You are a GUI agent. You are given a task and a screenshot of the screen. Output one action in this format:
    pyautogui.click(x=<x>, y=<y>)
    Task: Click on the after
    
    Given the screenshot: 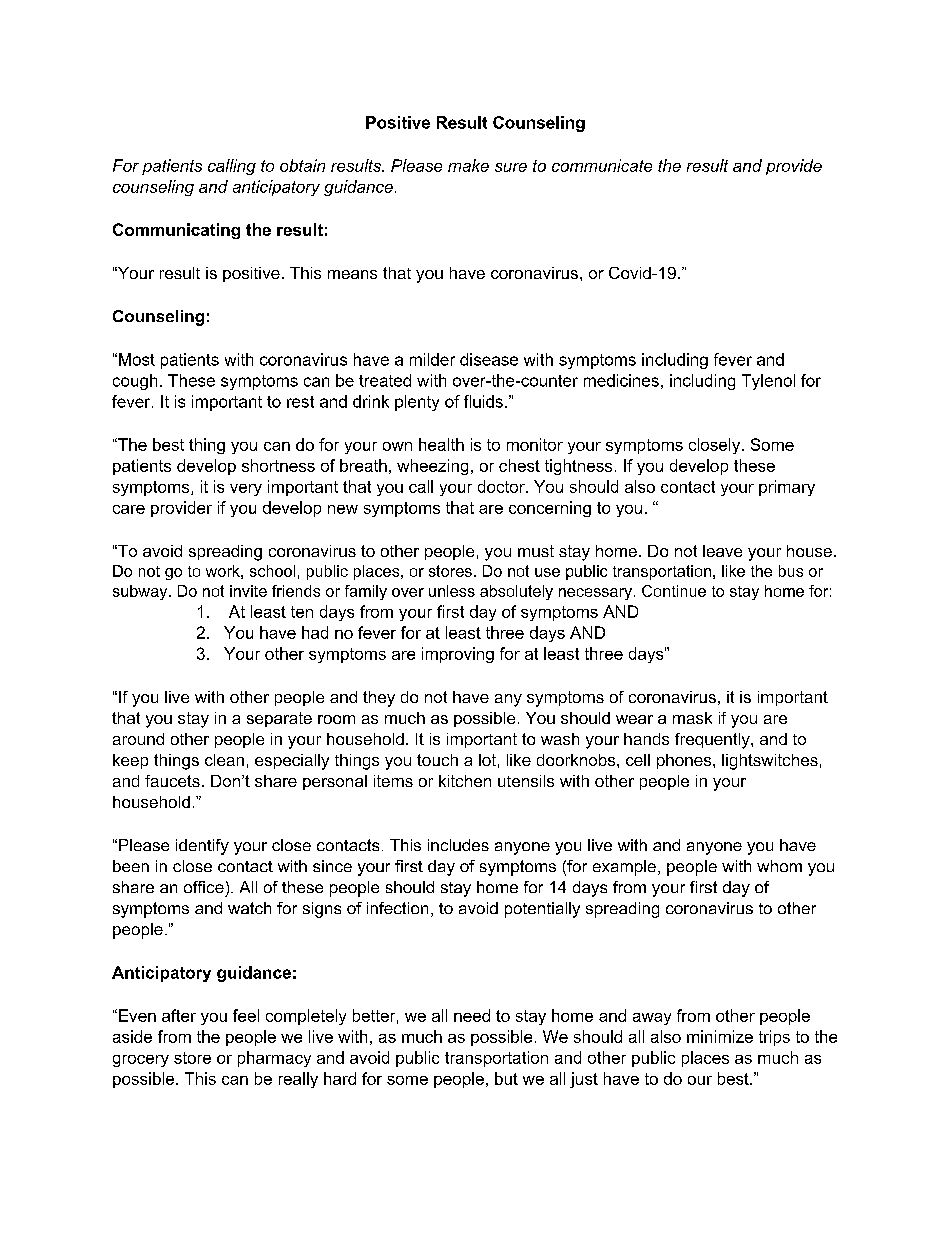 What is the action you would take?
    pyautogui.click(x=179, y=1015)
